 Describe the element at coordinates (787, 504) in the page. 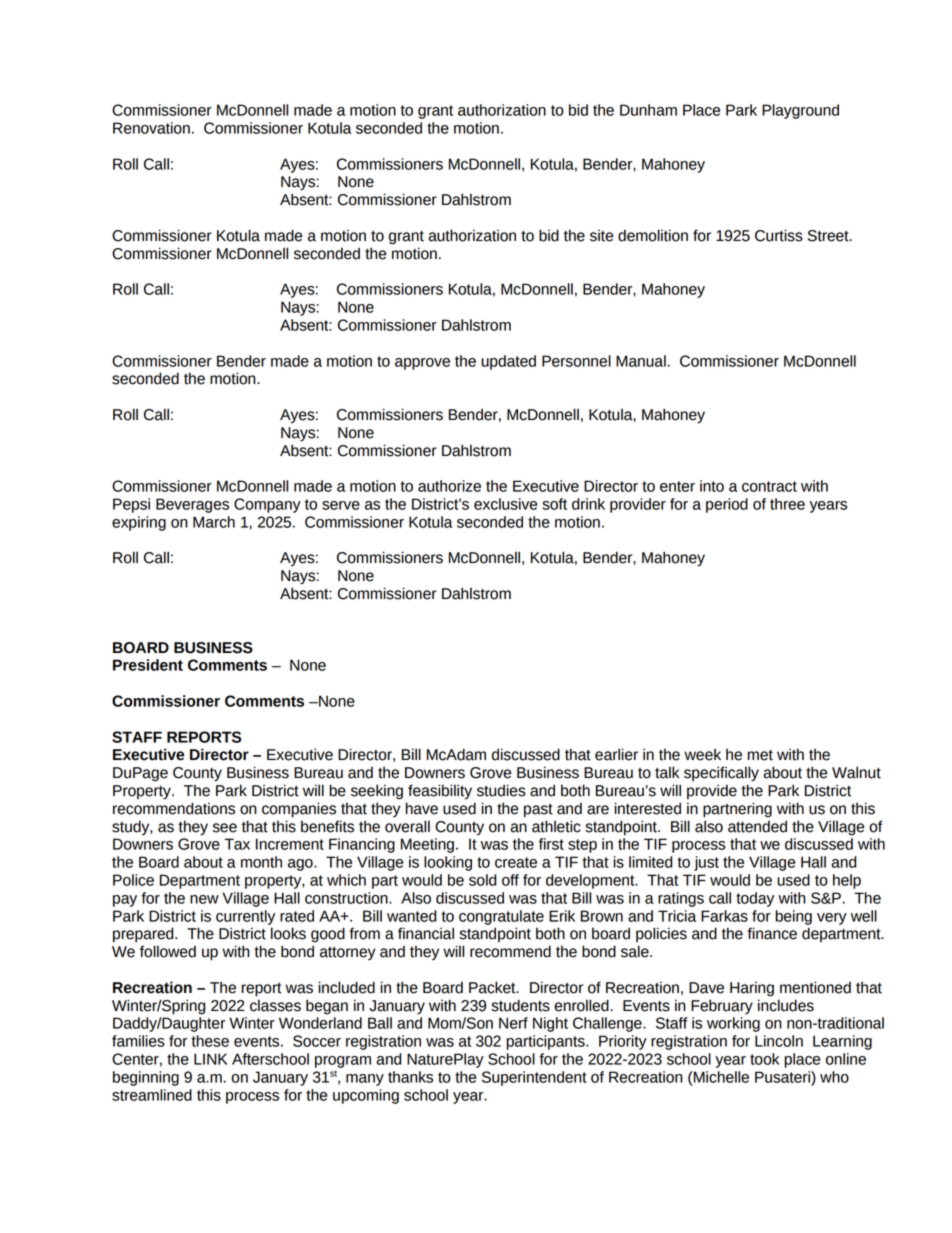

I see `three` at that location.
